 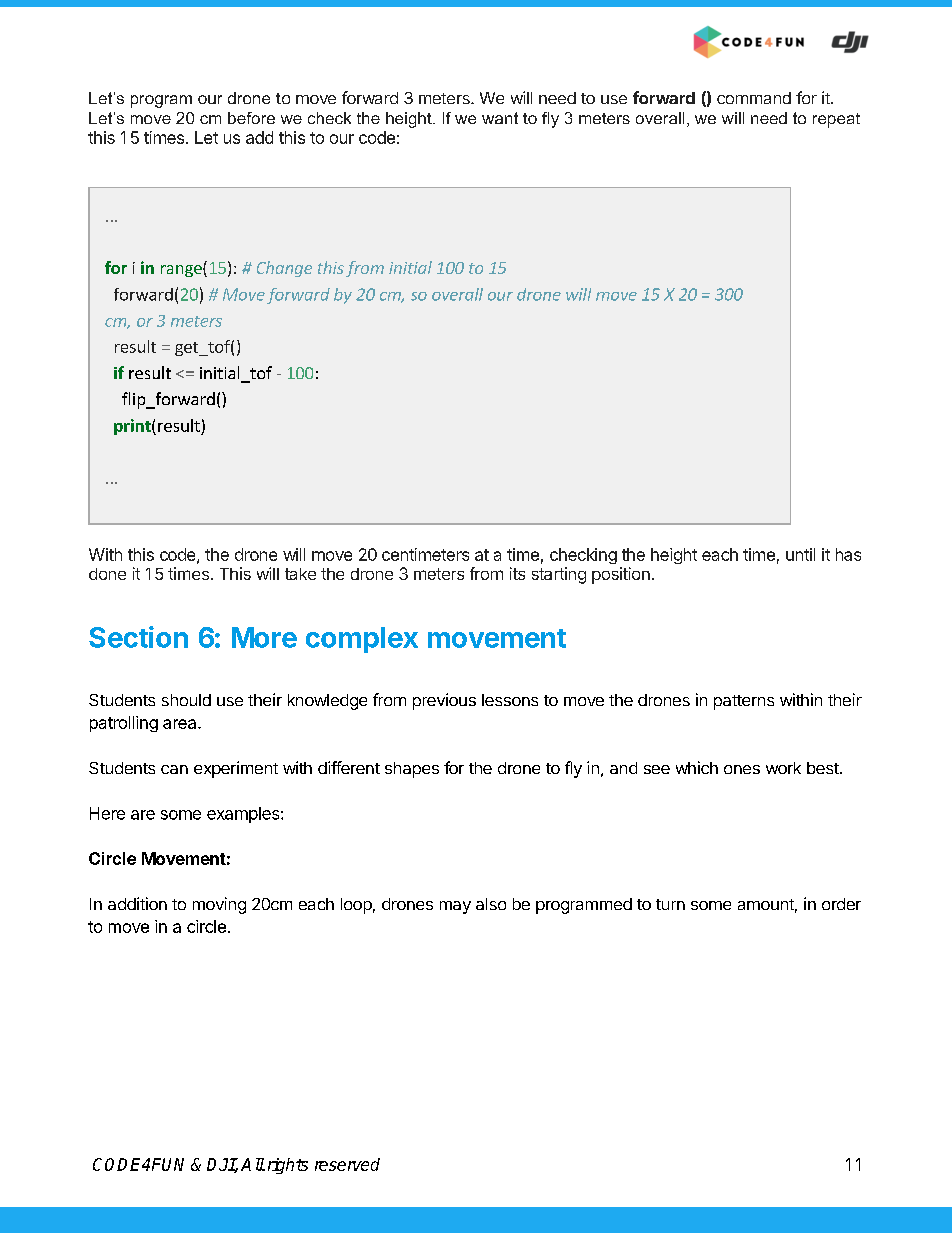 I want to click on until, so click(x=800, y=554).
